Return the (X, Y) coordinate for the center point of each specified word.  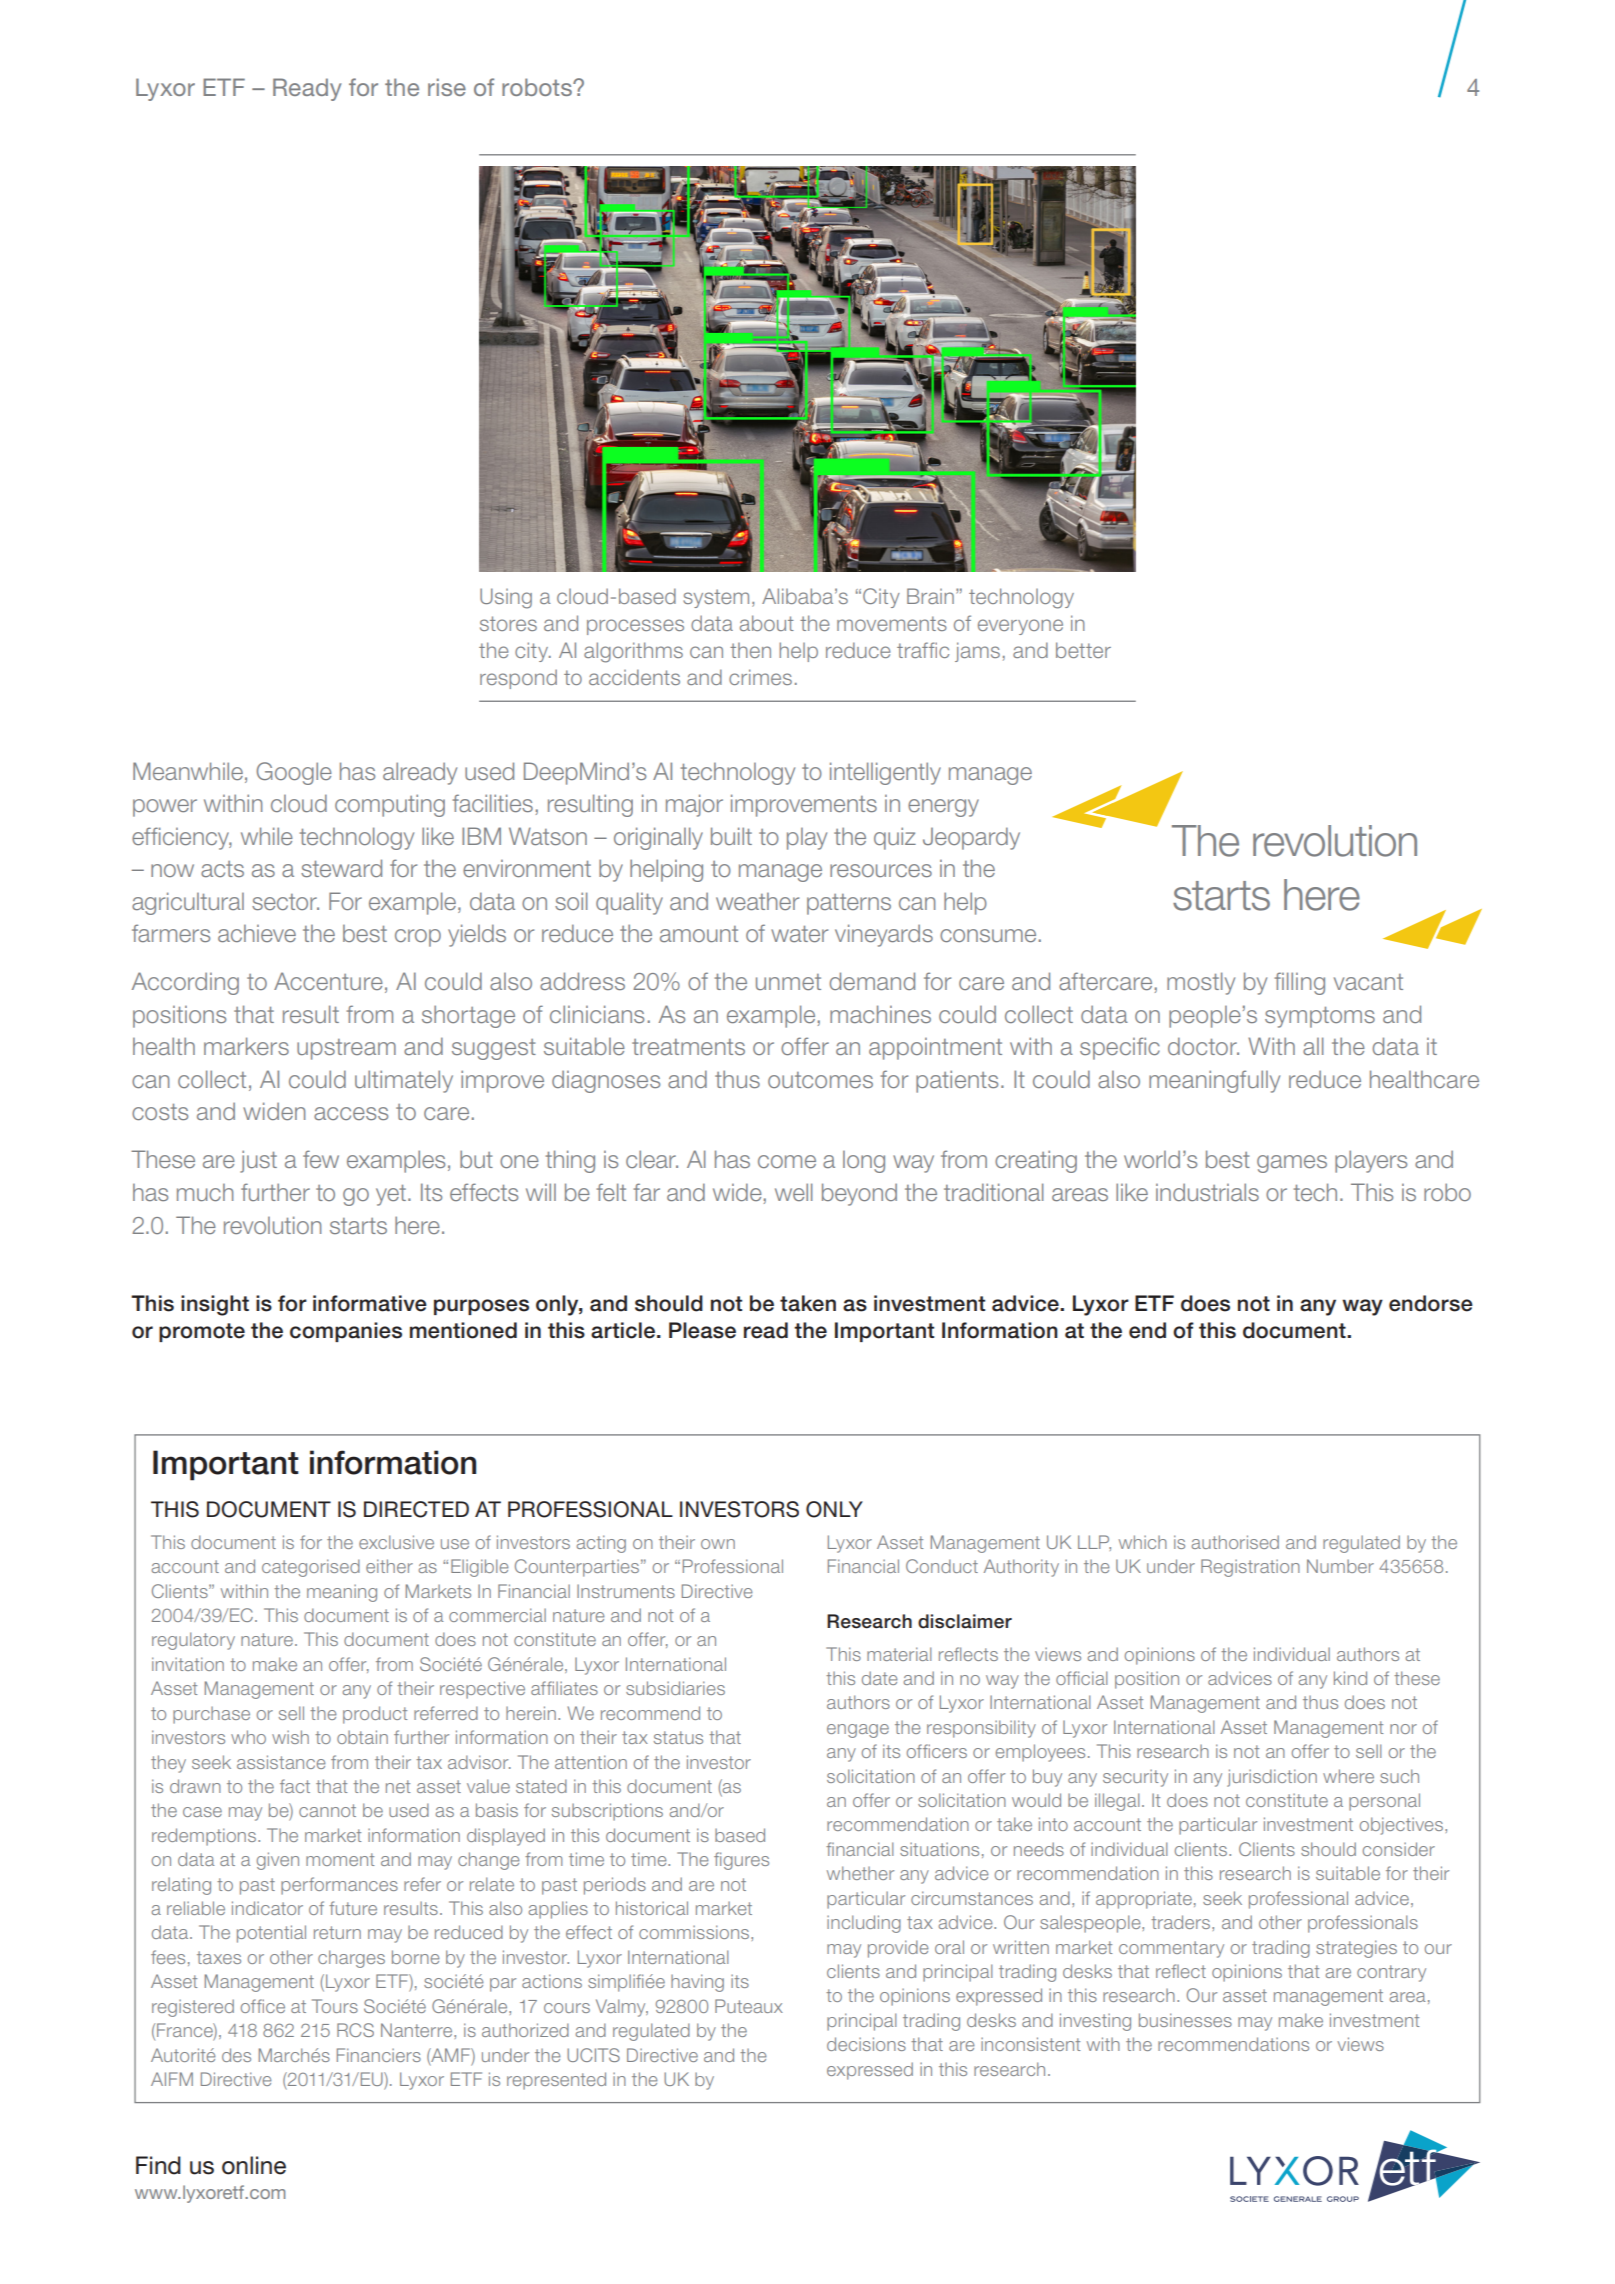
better (1083, 650)
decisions (866, 2044)
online (254, 2165)
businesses (1185, 2020)
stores (508, 623)
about (767, 623)
